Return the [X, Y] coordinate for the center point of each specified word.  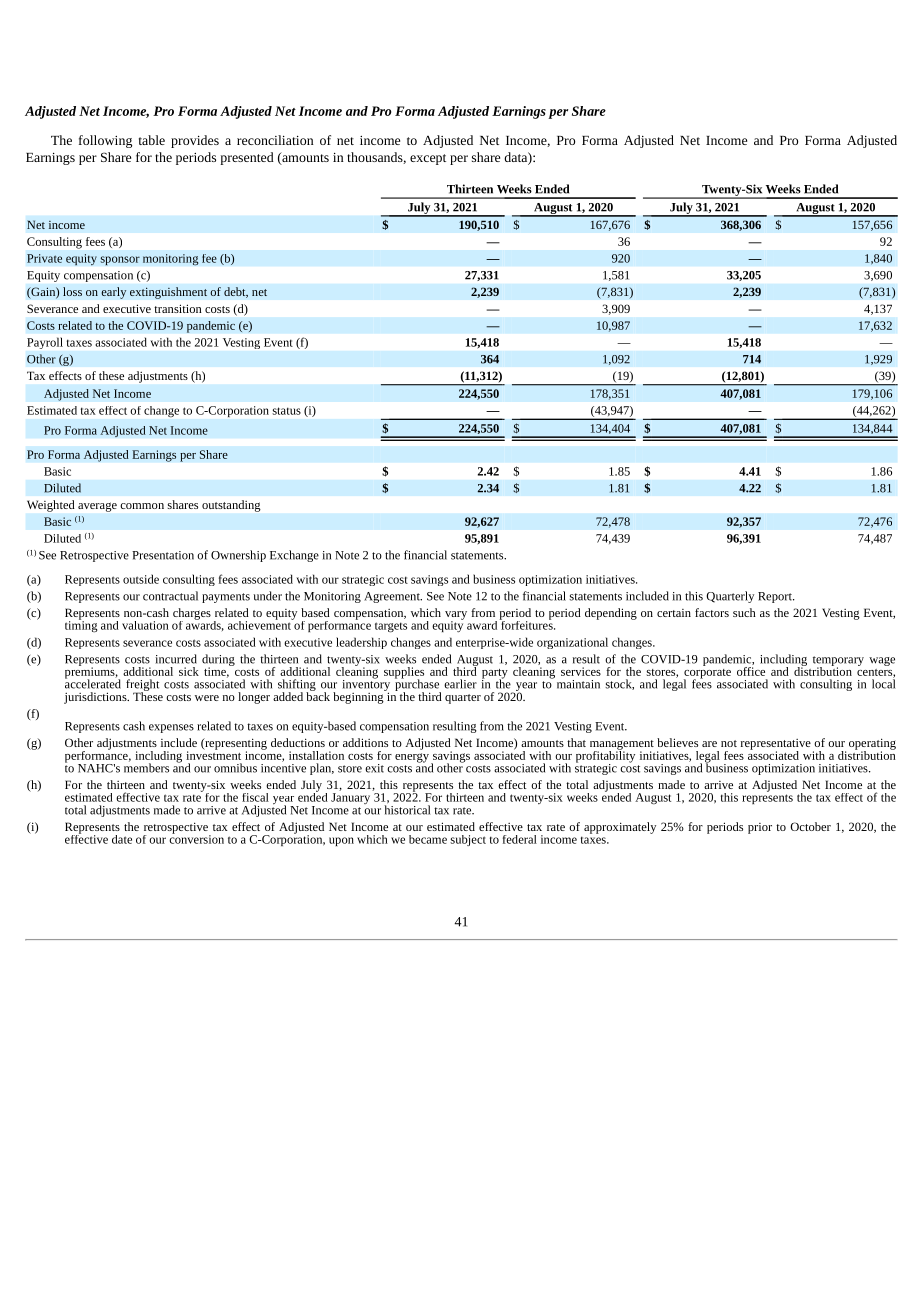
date [122, 839]
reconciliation [275, 140]
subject [468, 840]
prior [760, 828]
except [428, 159]
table [152, 140]
